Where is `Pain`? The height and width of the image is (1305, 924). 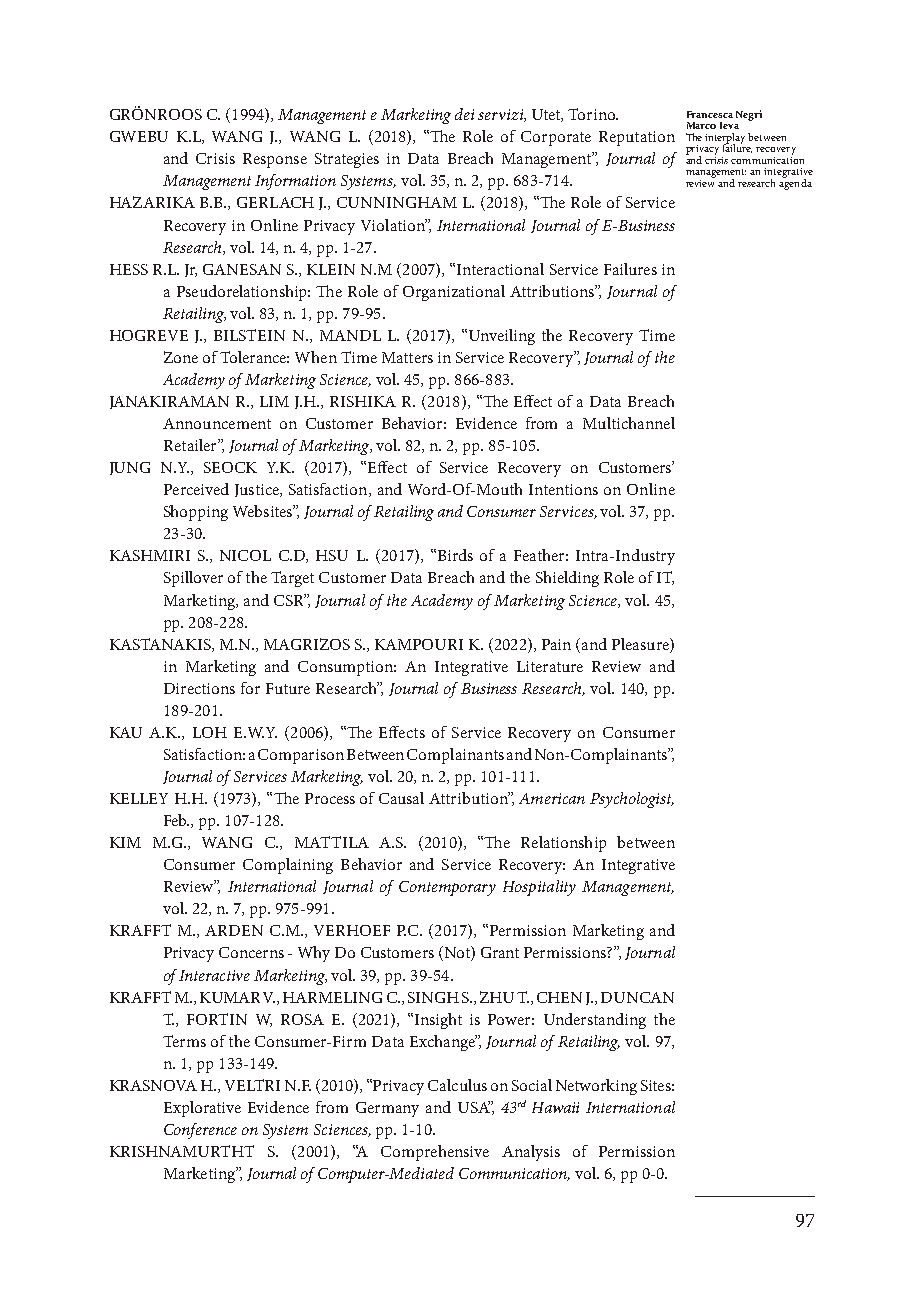 Pain is located at coordinates (556, 644).
